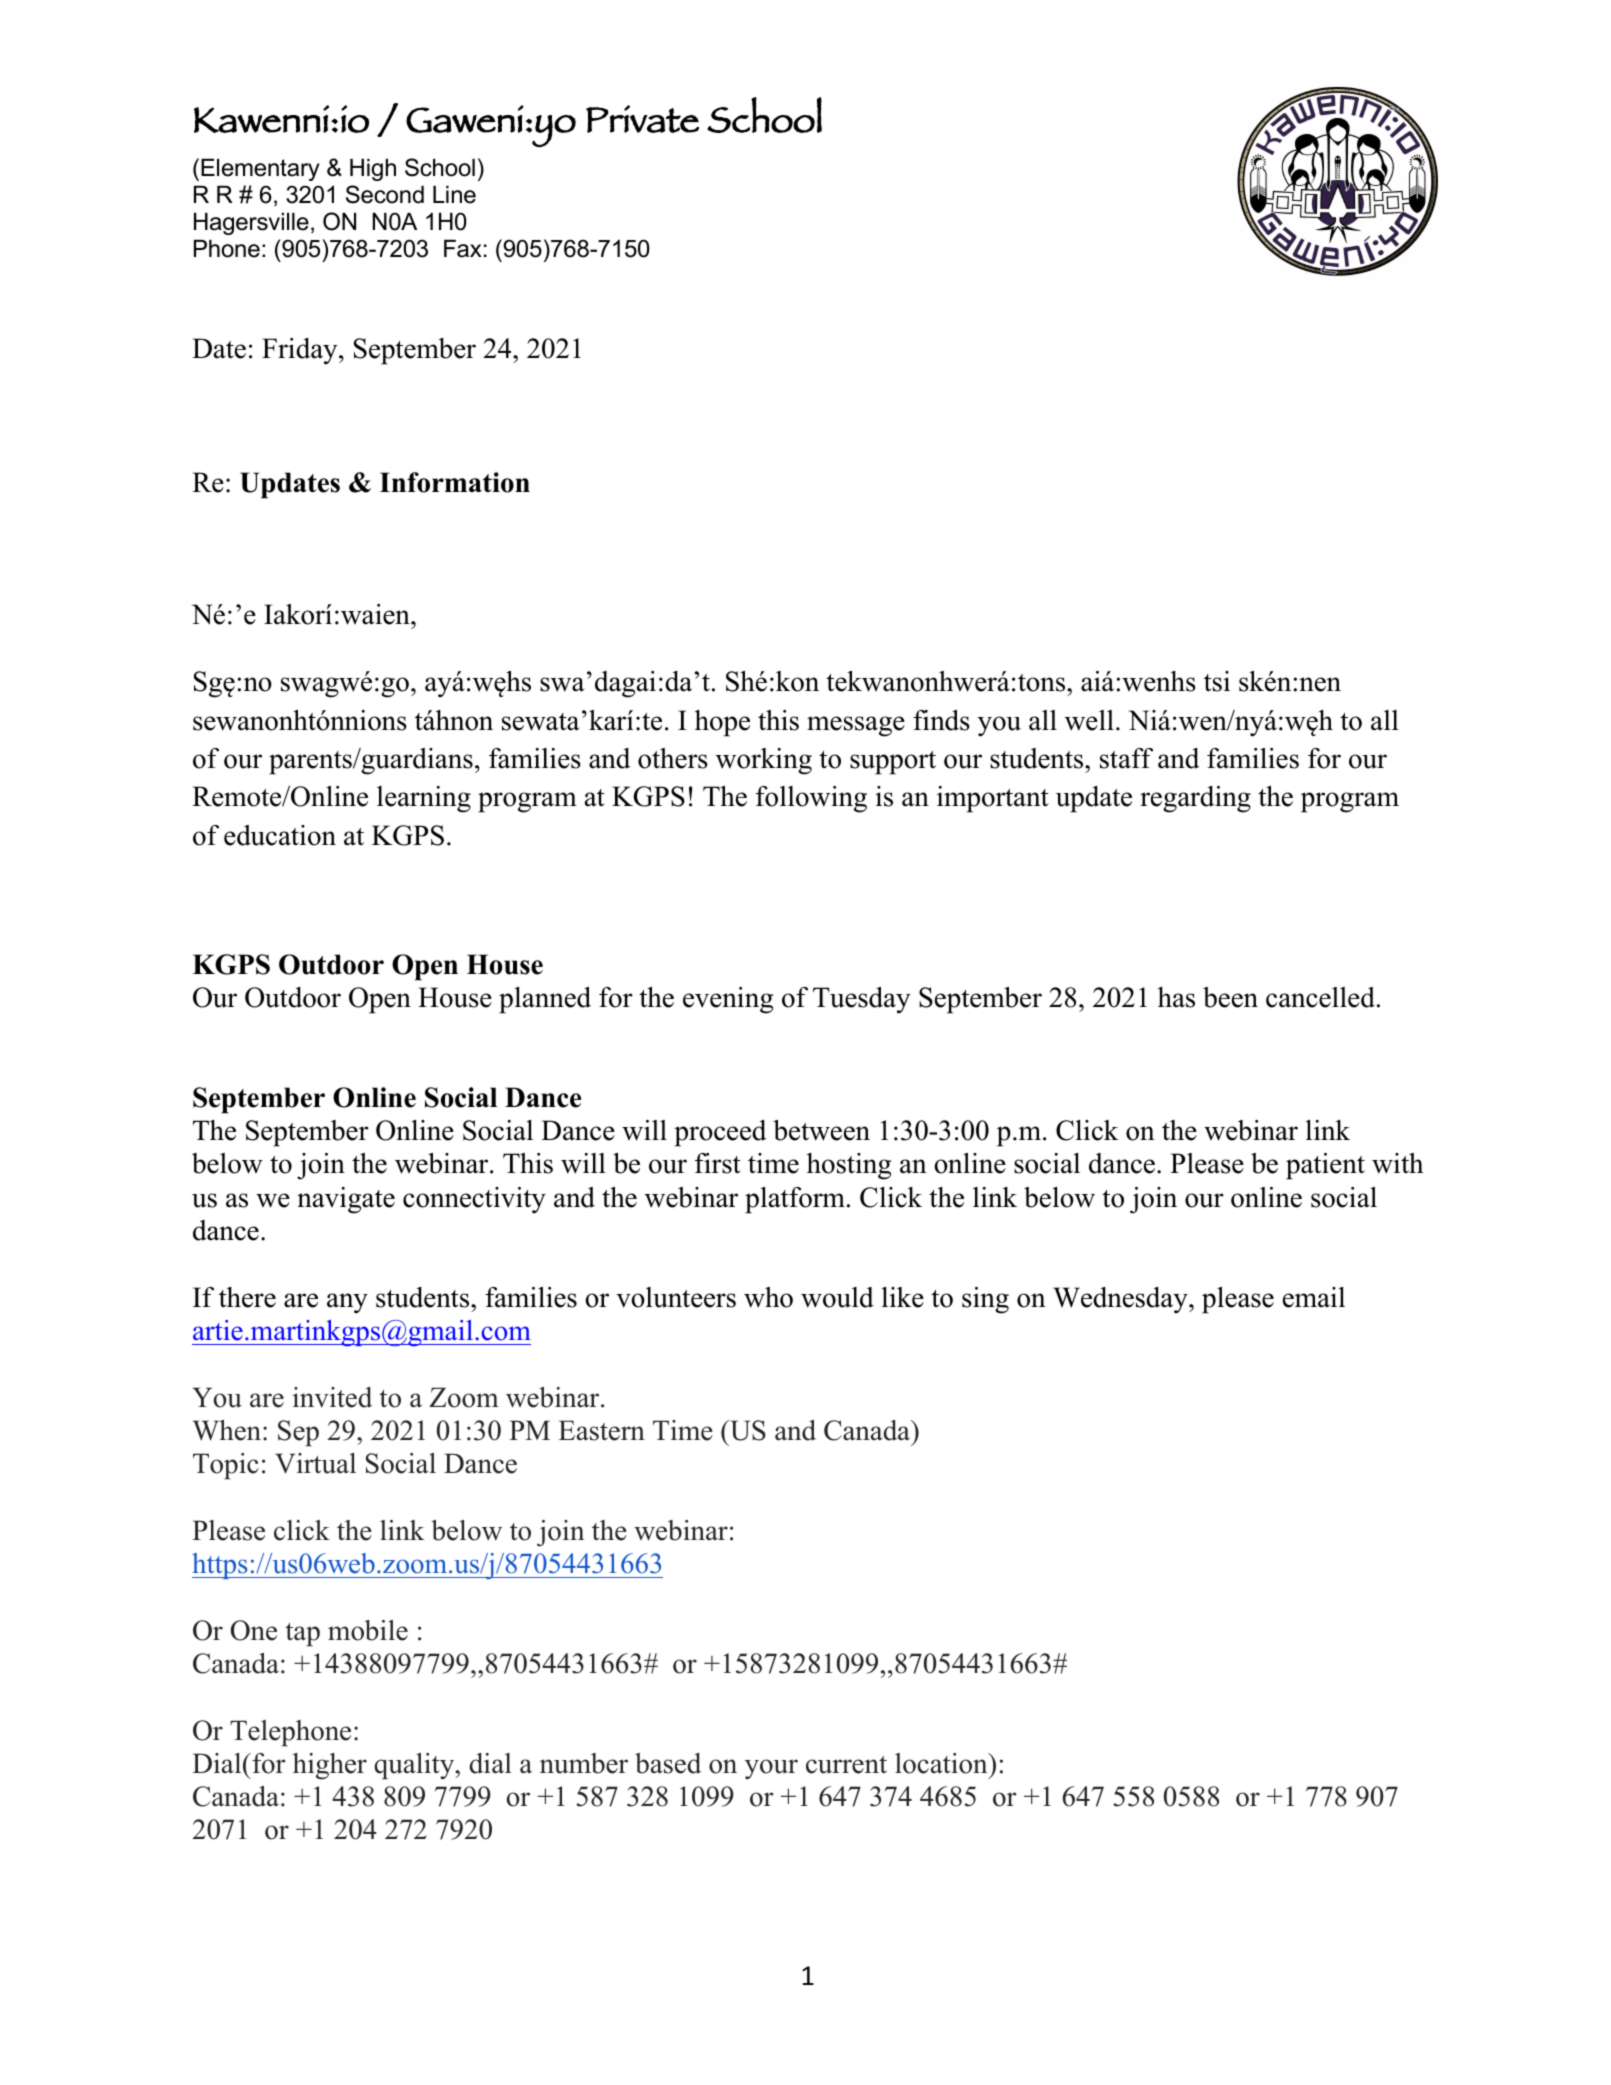 This screenshot has height=2085, width=1611. Describe the element at coordinates (280, 835) in the screenshot. I see `education` at that location.
